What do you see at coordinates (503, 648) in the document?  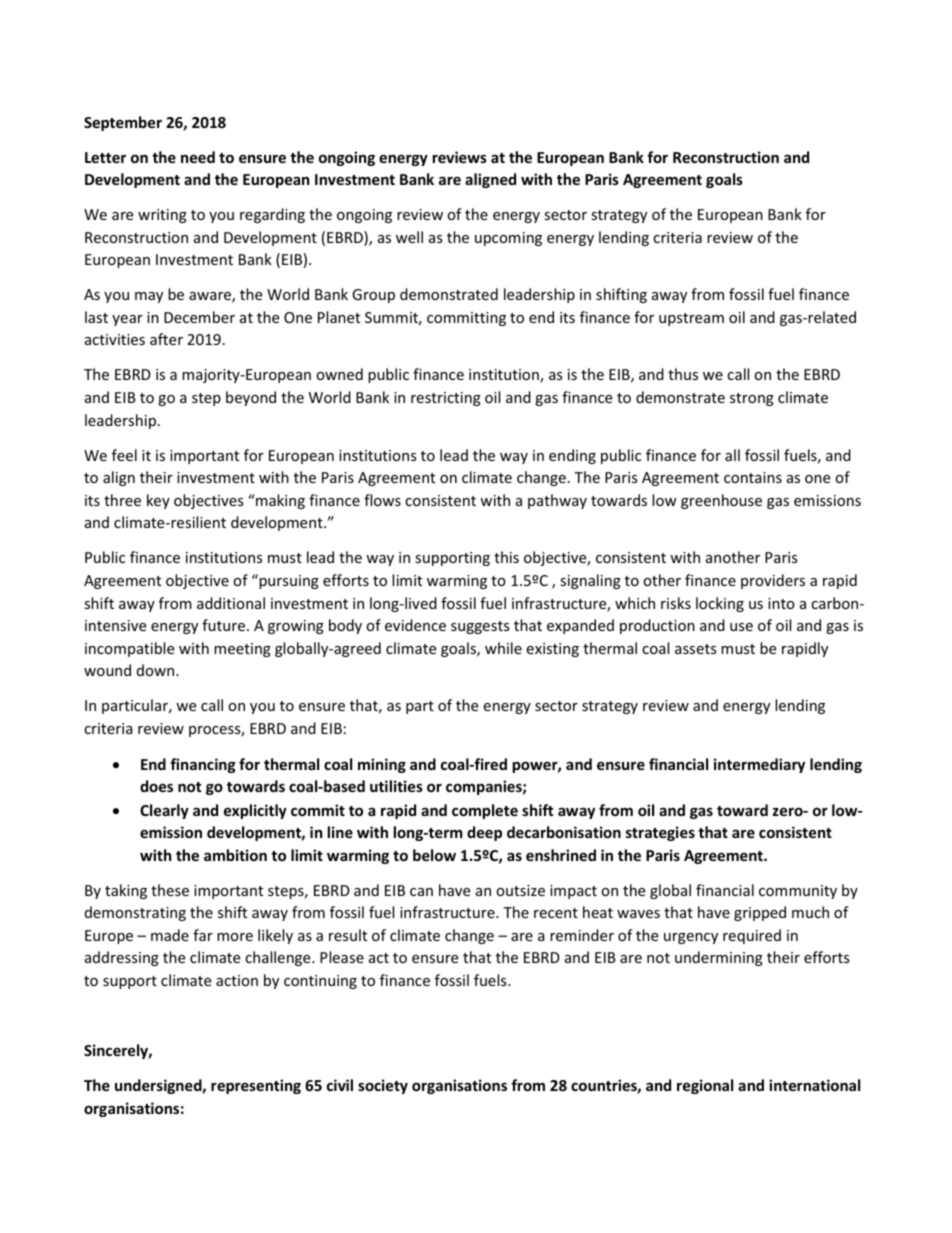 I see `while` at bounding box center [503, 648].
